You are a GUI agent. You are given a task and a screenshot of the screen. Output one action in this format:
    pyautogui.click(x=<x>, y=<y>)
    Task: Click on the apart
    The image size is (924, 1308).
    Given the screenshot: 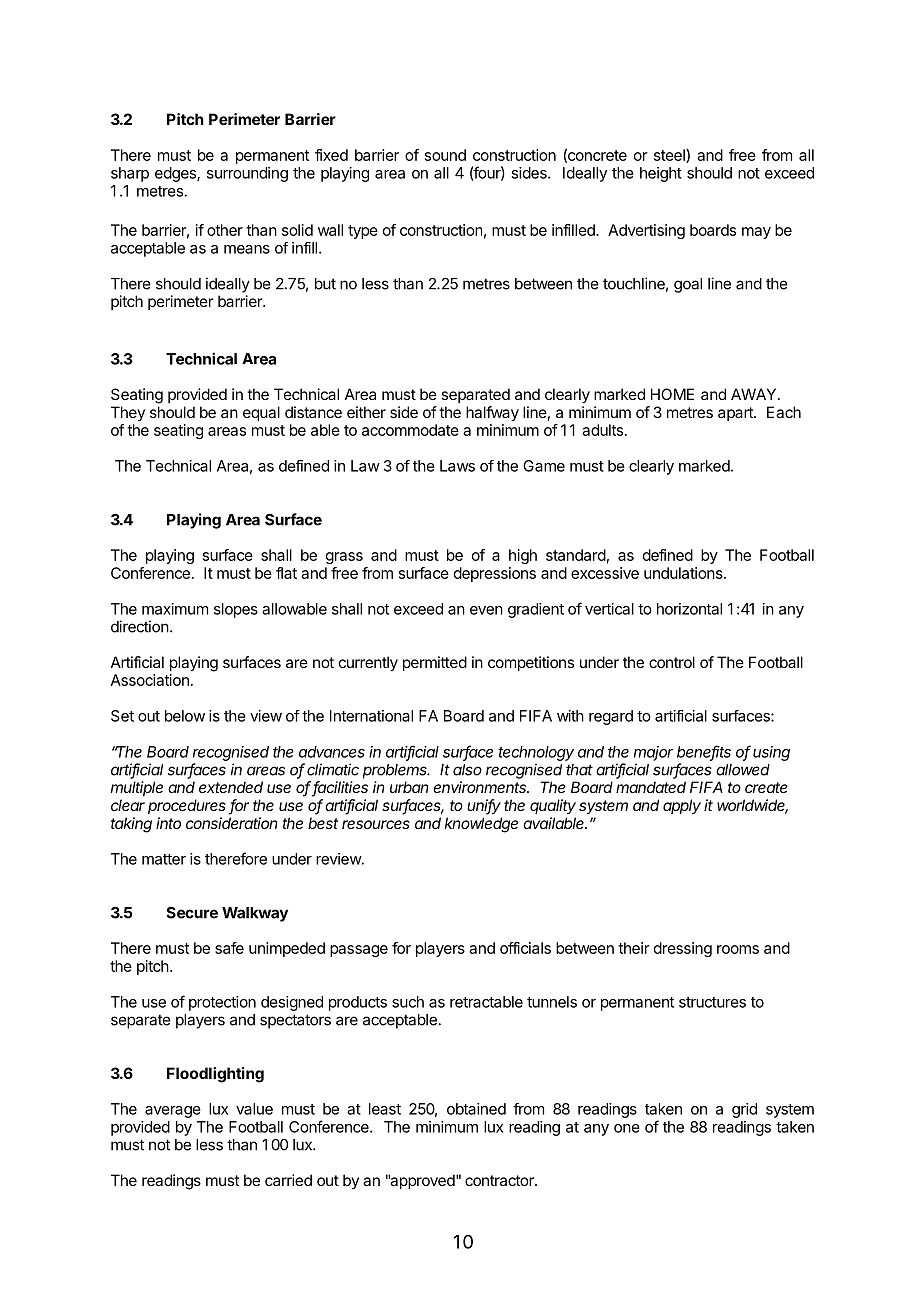 What is the action you would take?
    pyautogui.click(x=736, y=414)
